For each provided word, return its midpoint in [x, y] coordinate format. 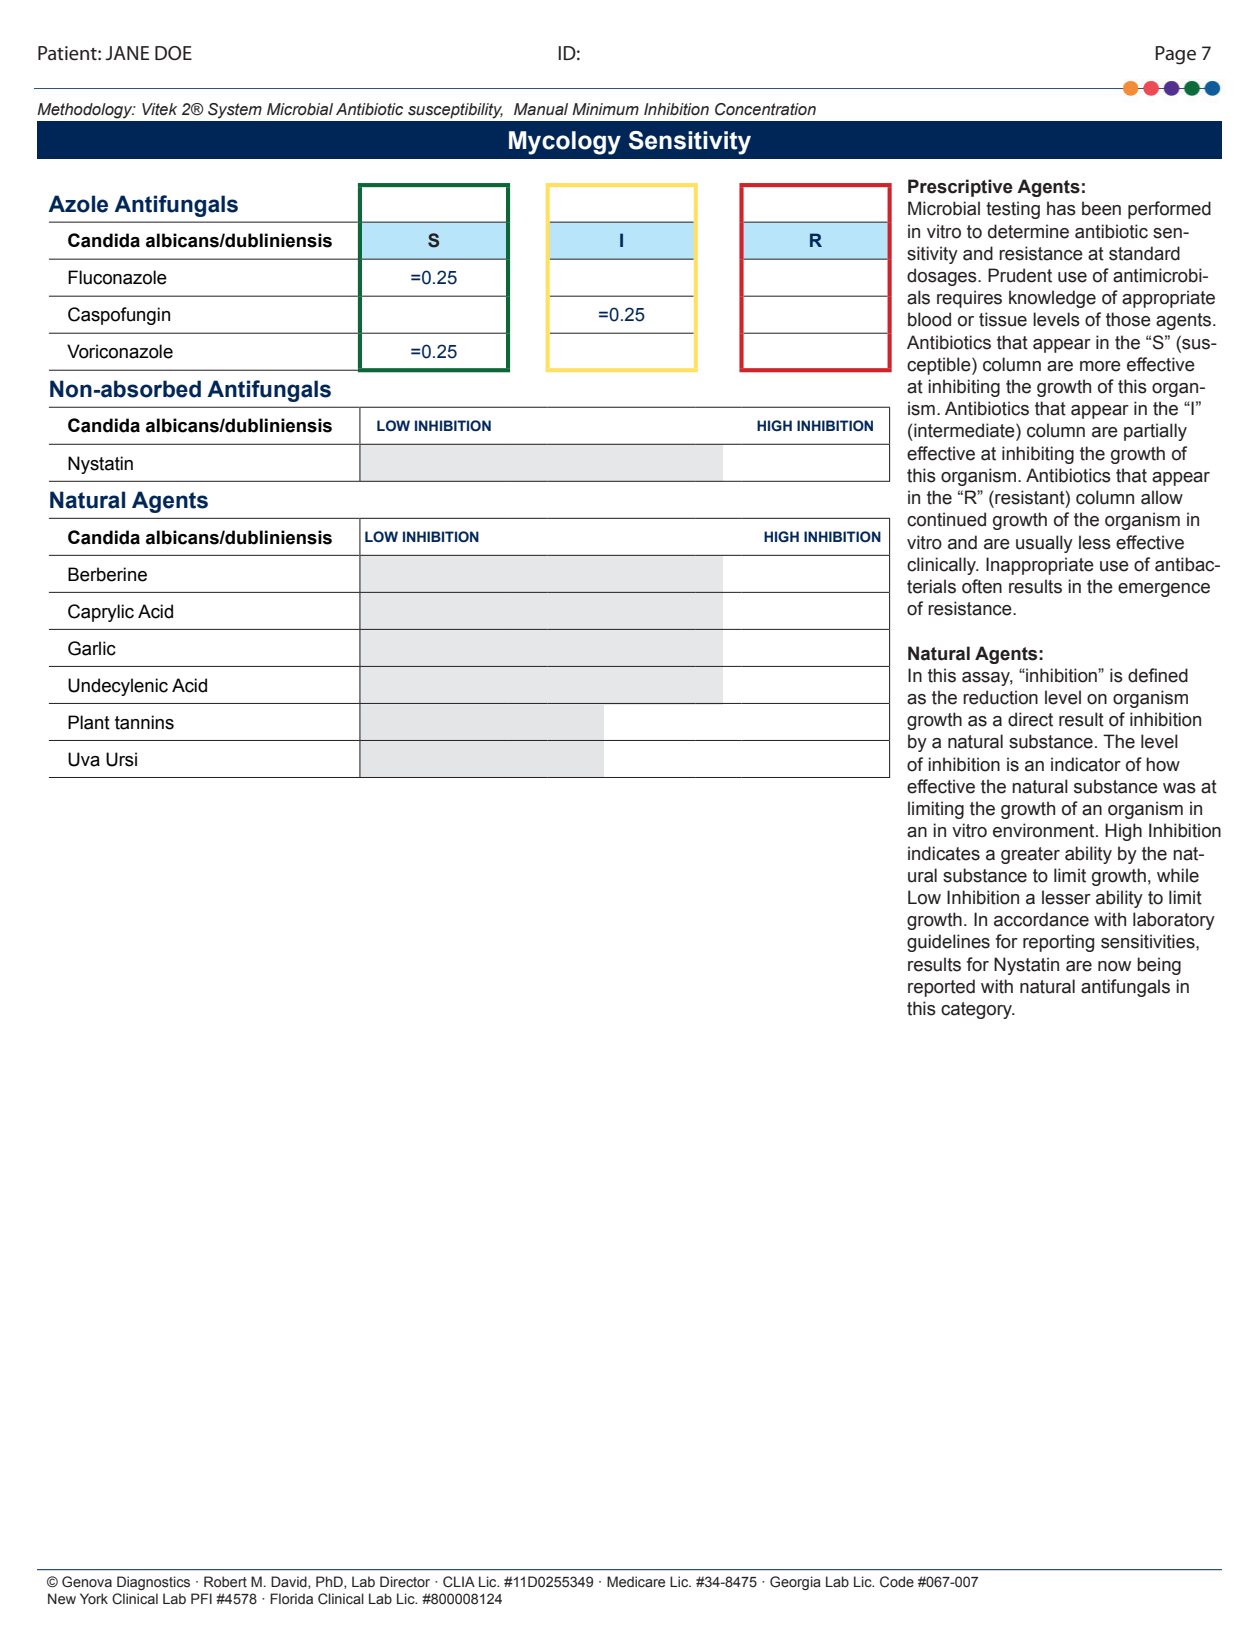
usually [1044, 544]
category [977, 1010]
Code [897, 1582]
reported [941, 988]
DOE [173, 53]
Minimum [605, 109]
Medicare [636, 1581]
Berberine [107, 574]
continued [946, 519]
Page [1175, 55]
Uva [84, 759]
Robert [225, 1581]
